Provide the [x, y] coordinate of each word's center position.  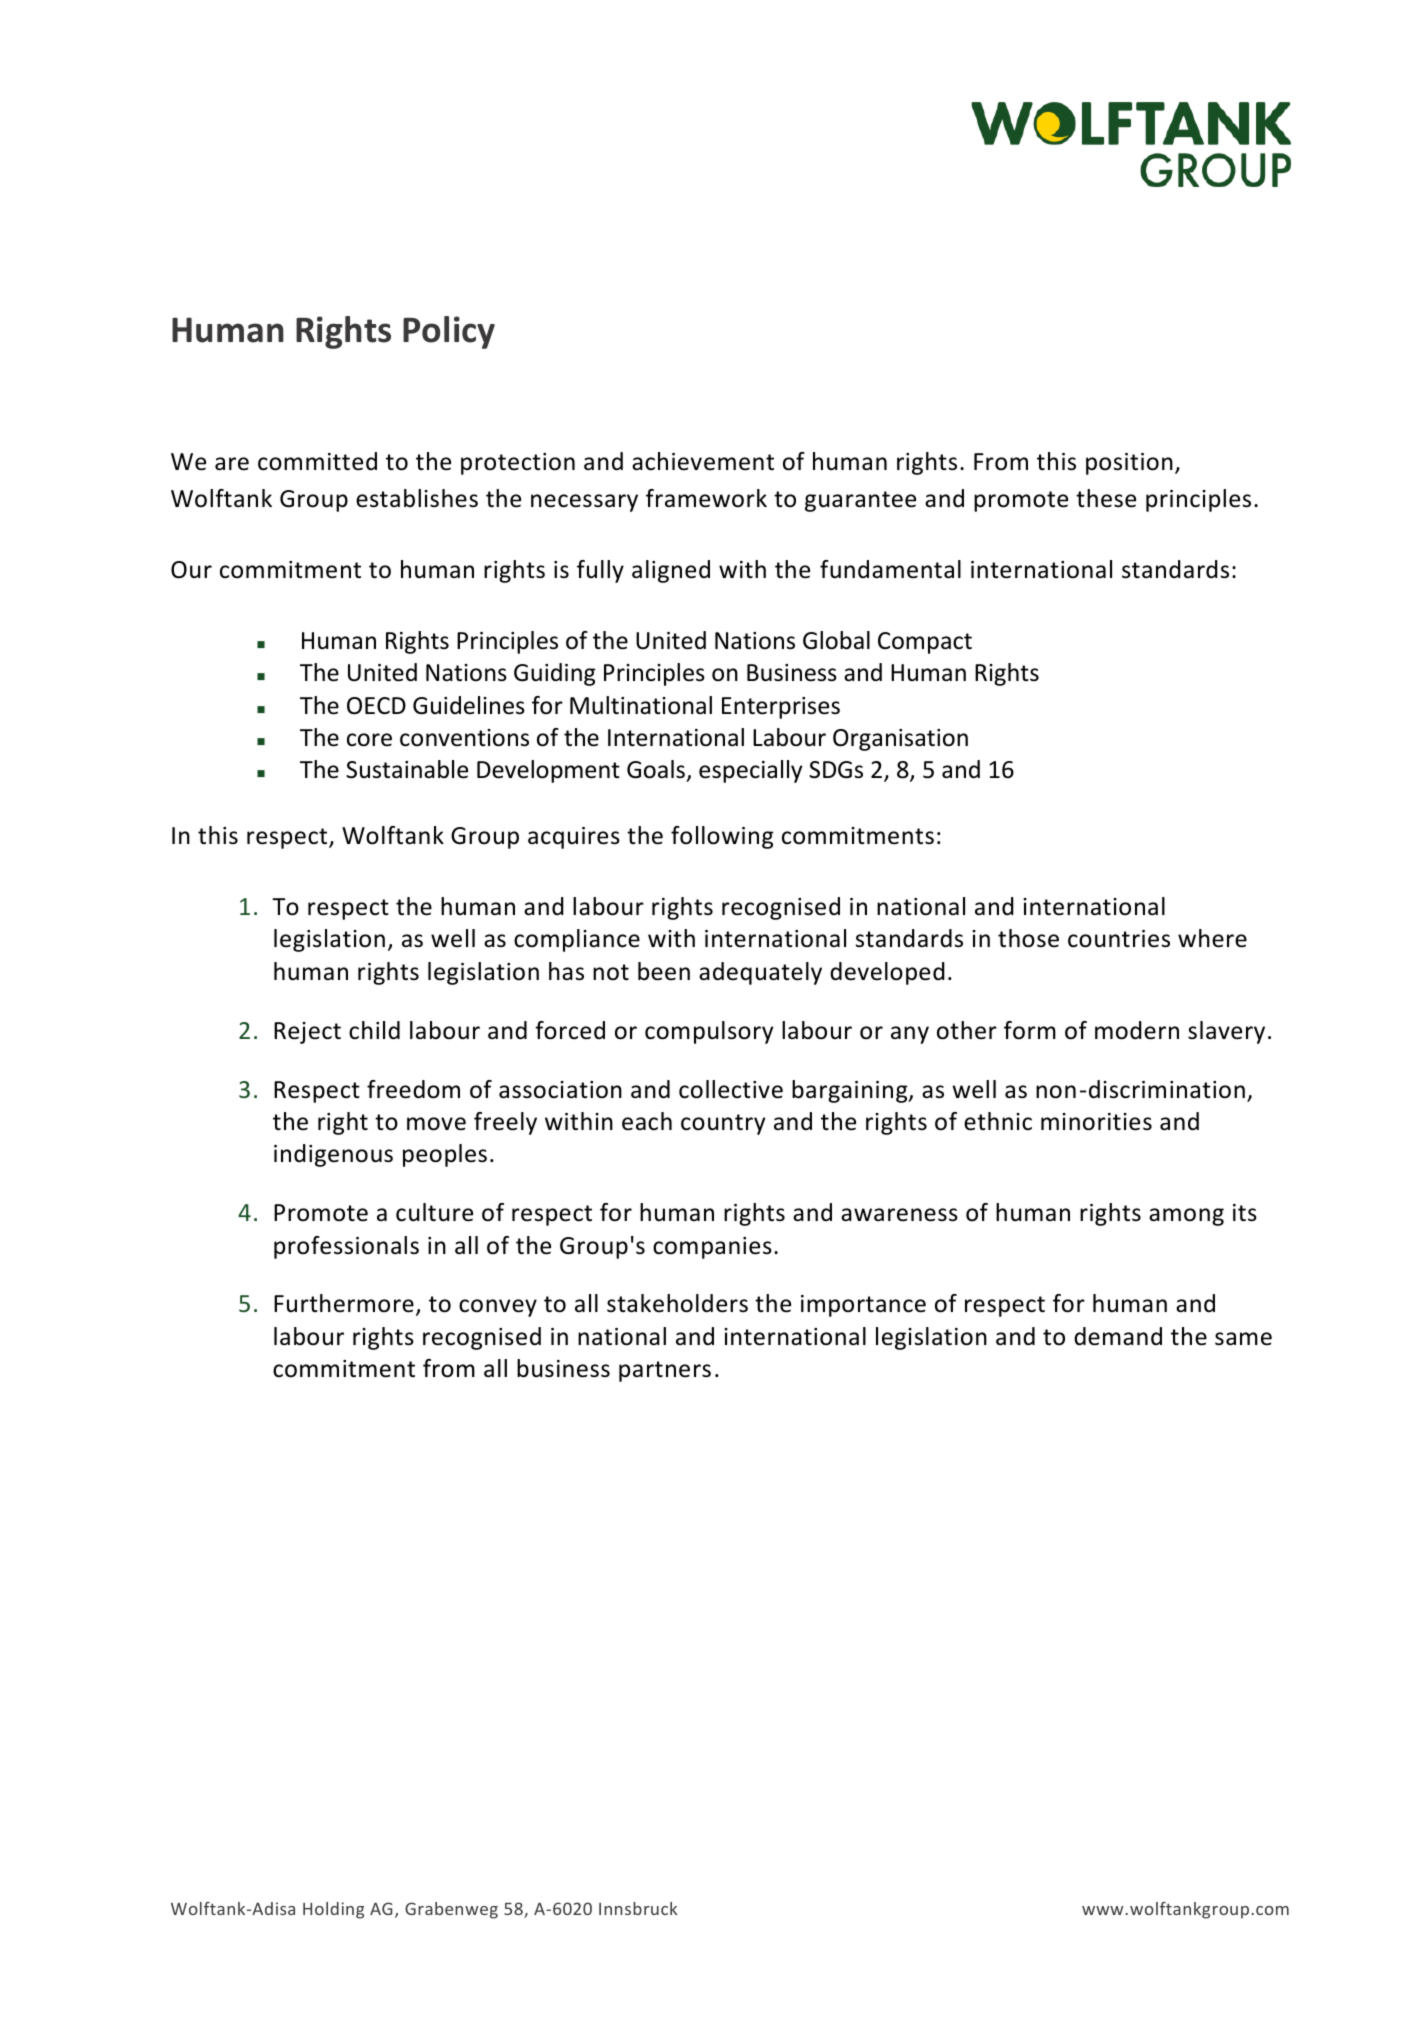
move [436, 1124]
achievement [703, 461]
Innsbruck [638, 1908]
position [1129, 464]
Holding [333, 1910]
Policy [449, 332]
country [723, 1124]
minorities [1096, 1122]
